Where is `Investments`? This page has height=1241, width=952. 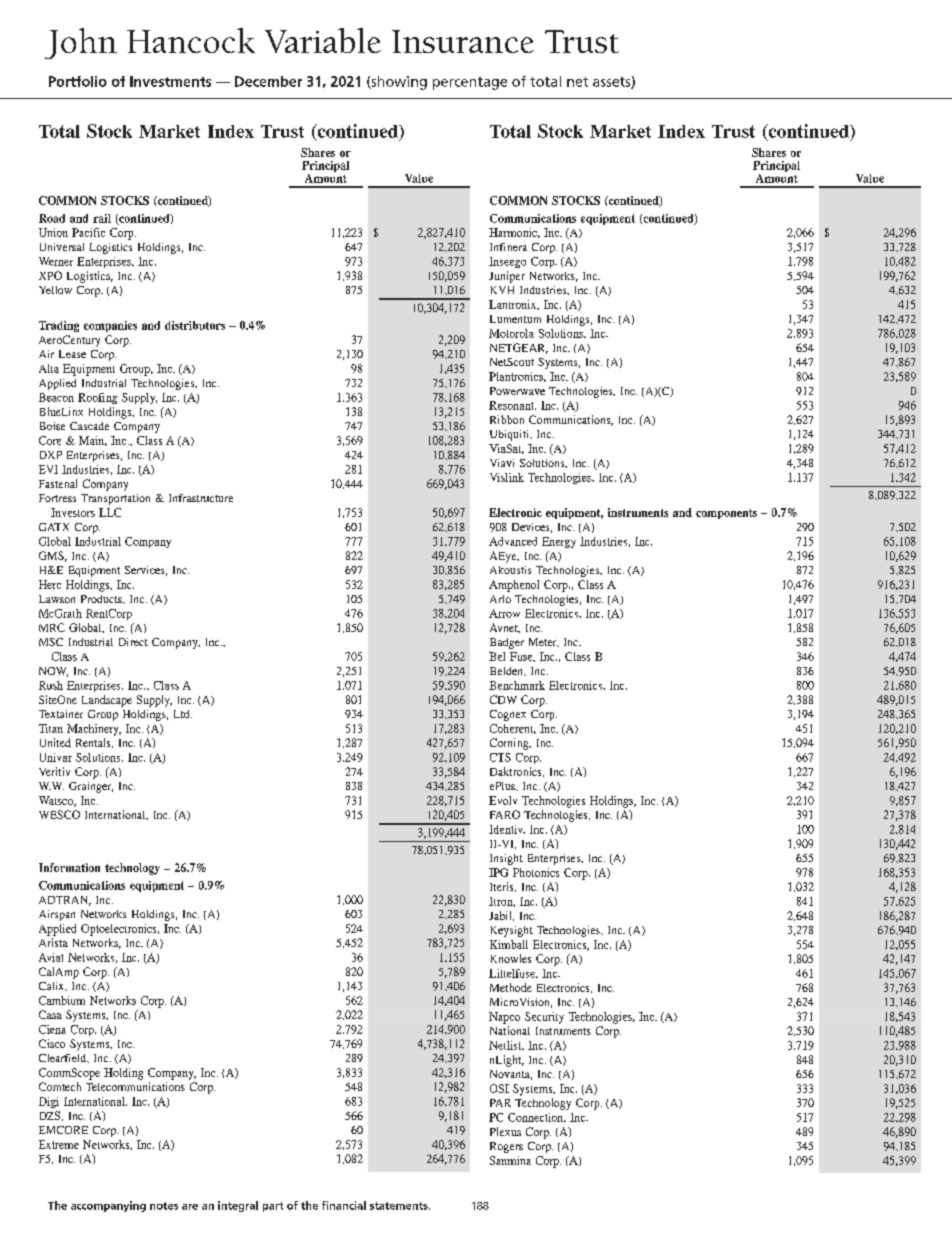
Investments is located at coordinates (170, 81).
